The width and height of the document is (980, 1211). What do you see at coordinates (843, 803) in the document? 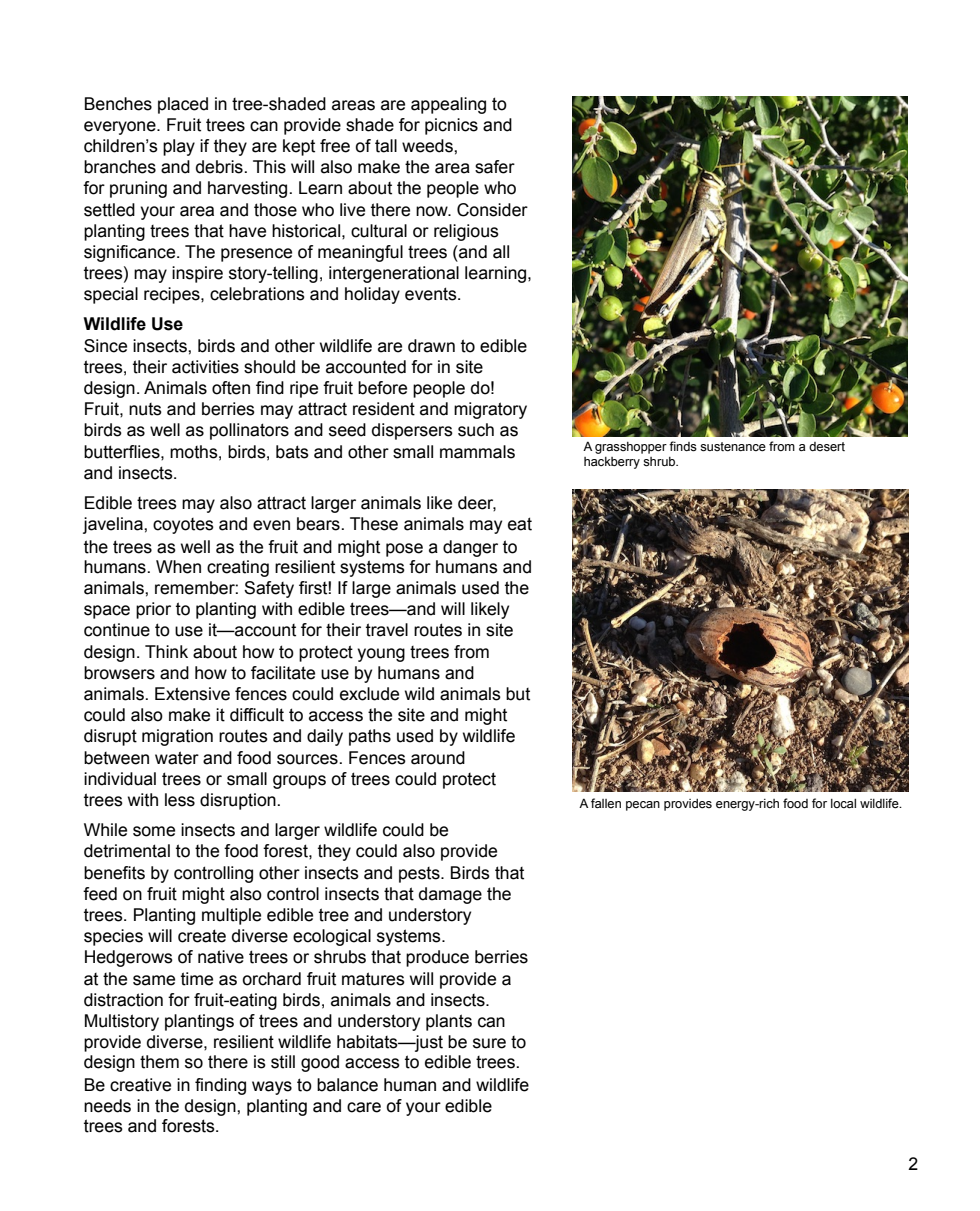
I see `local` at bounding box center [843, 803].
